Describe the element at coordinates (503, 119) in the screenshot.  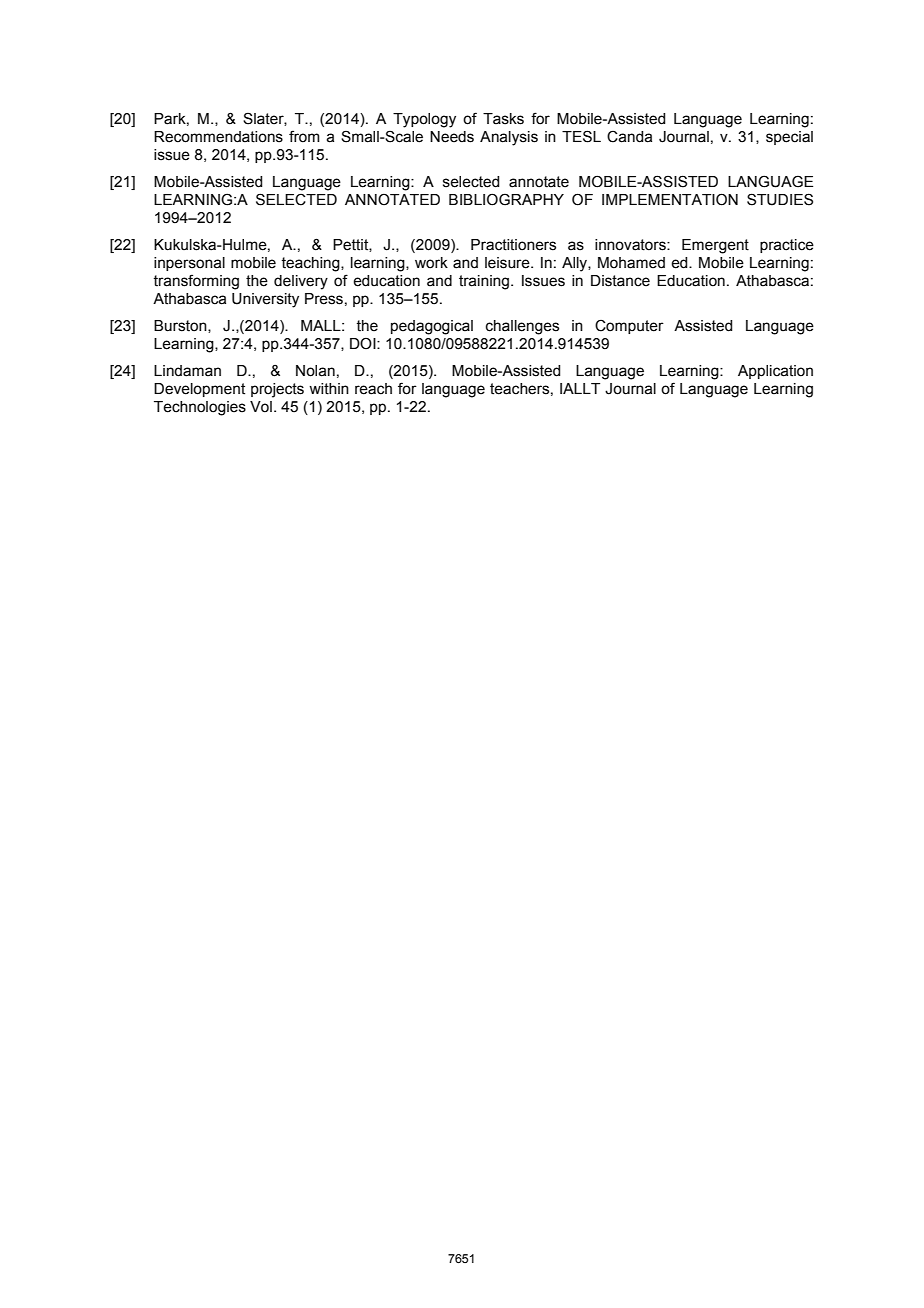
I see `Tasks` at that location.
